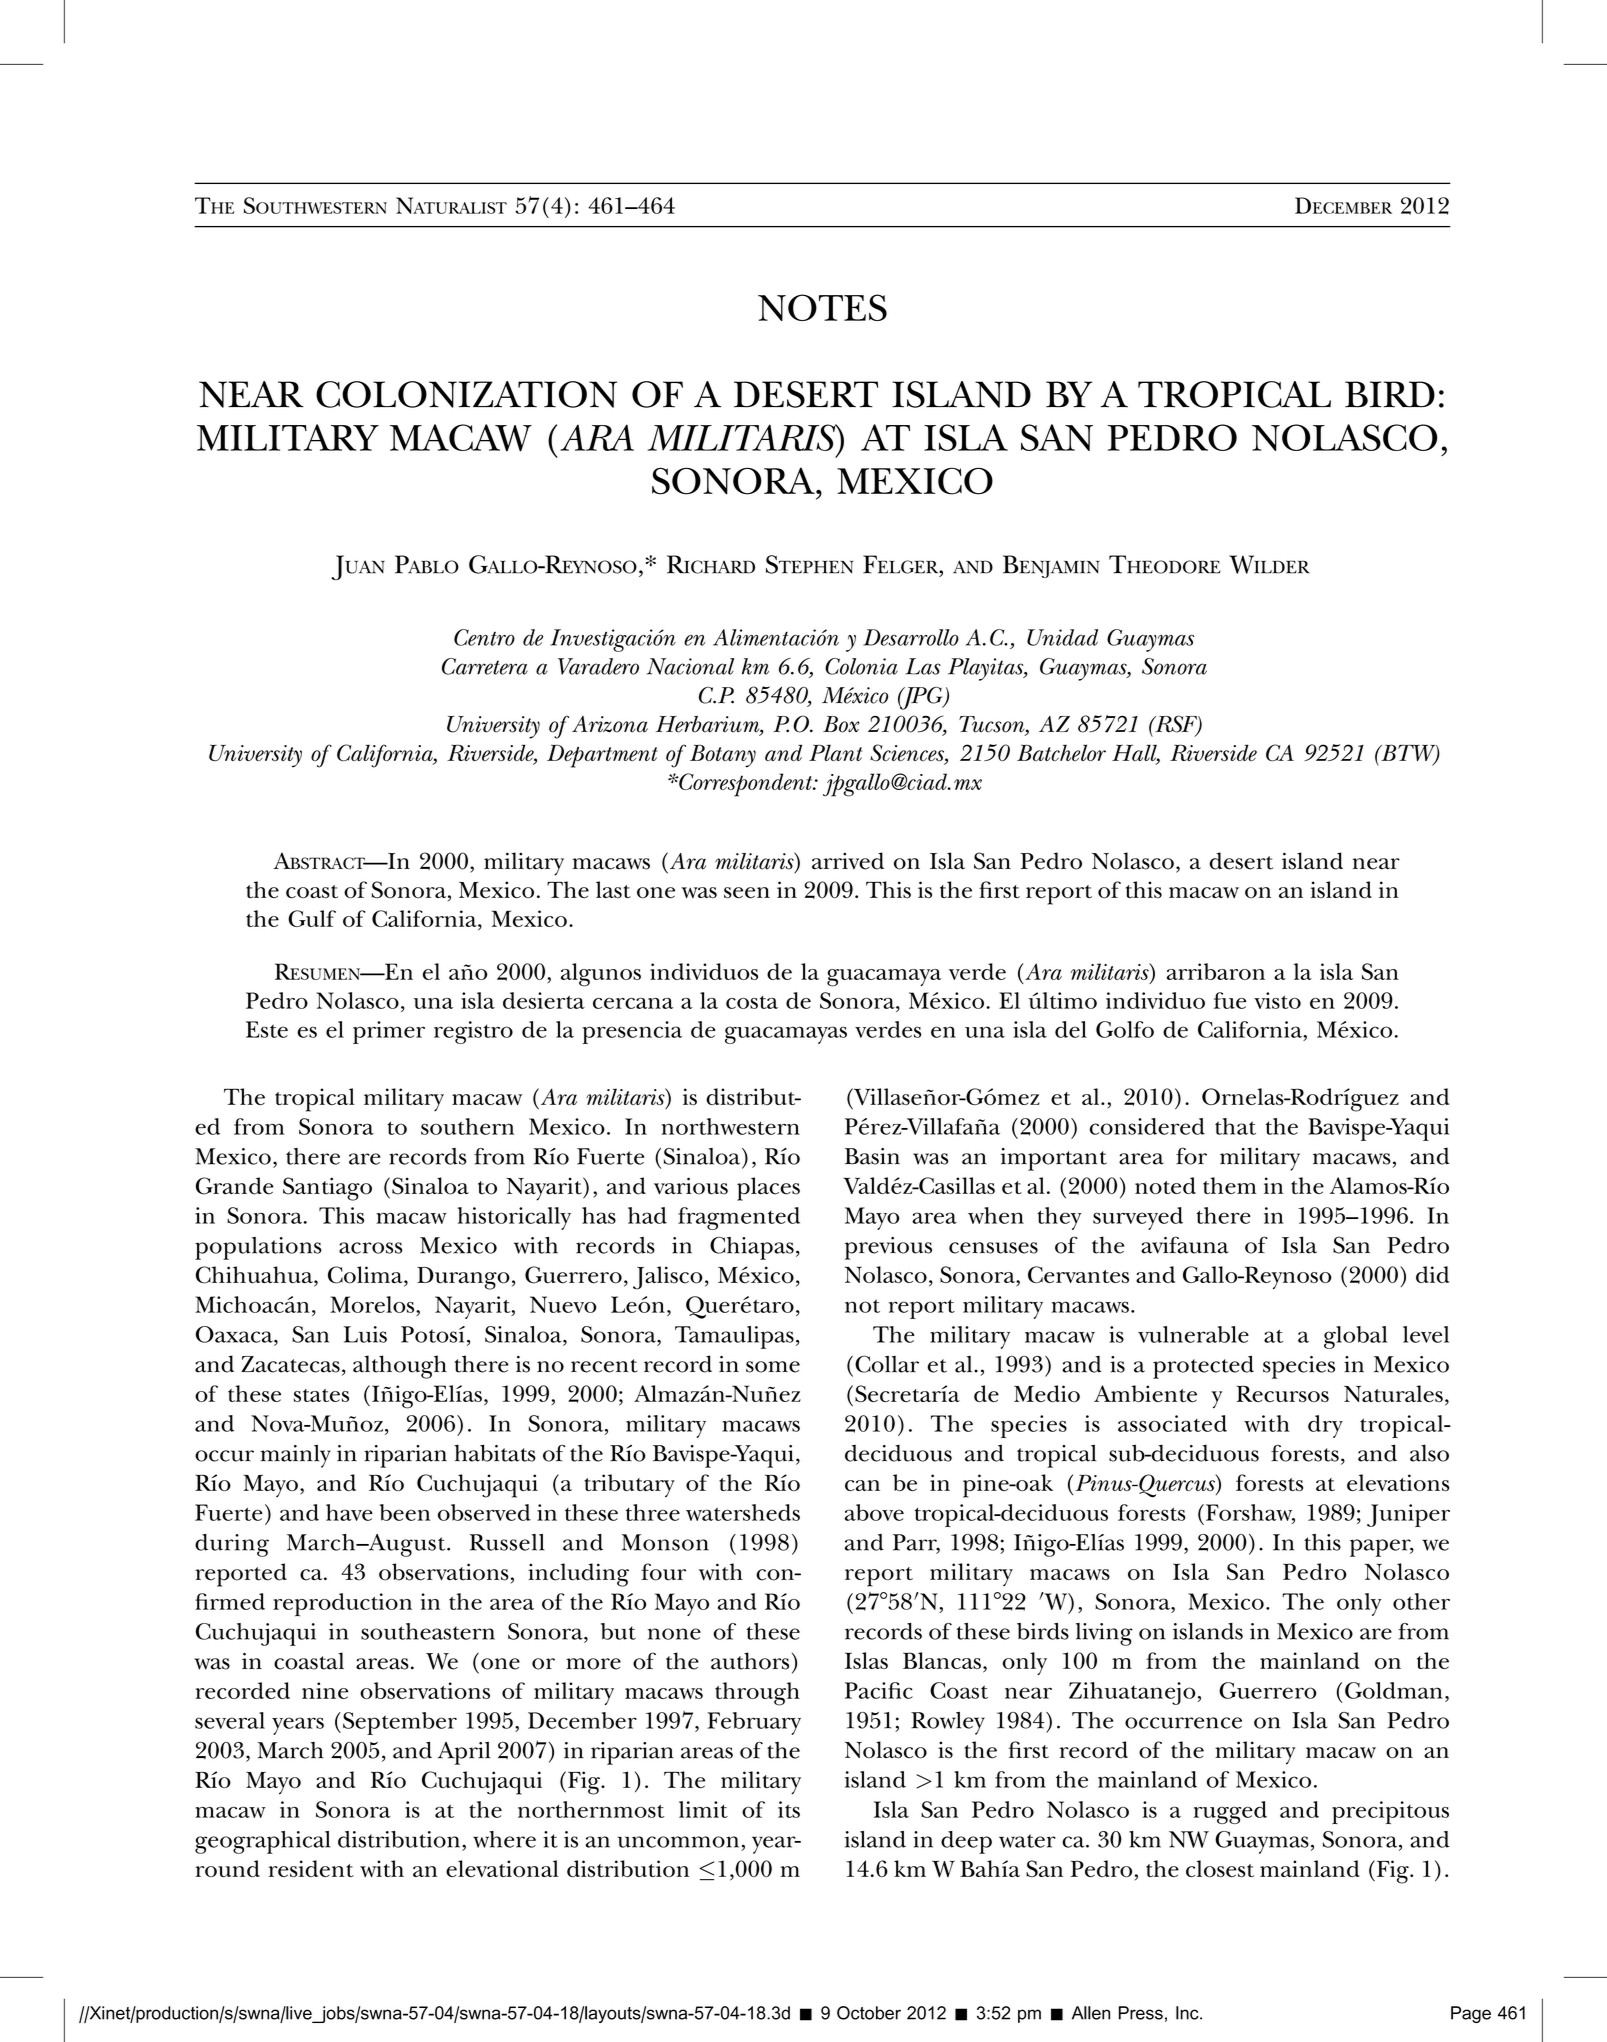 This screenshot has height=2042, width=1607. I want to click on Santiago, so click(327, 1189).
